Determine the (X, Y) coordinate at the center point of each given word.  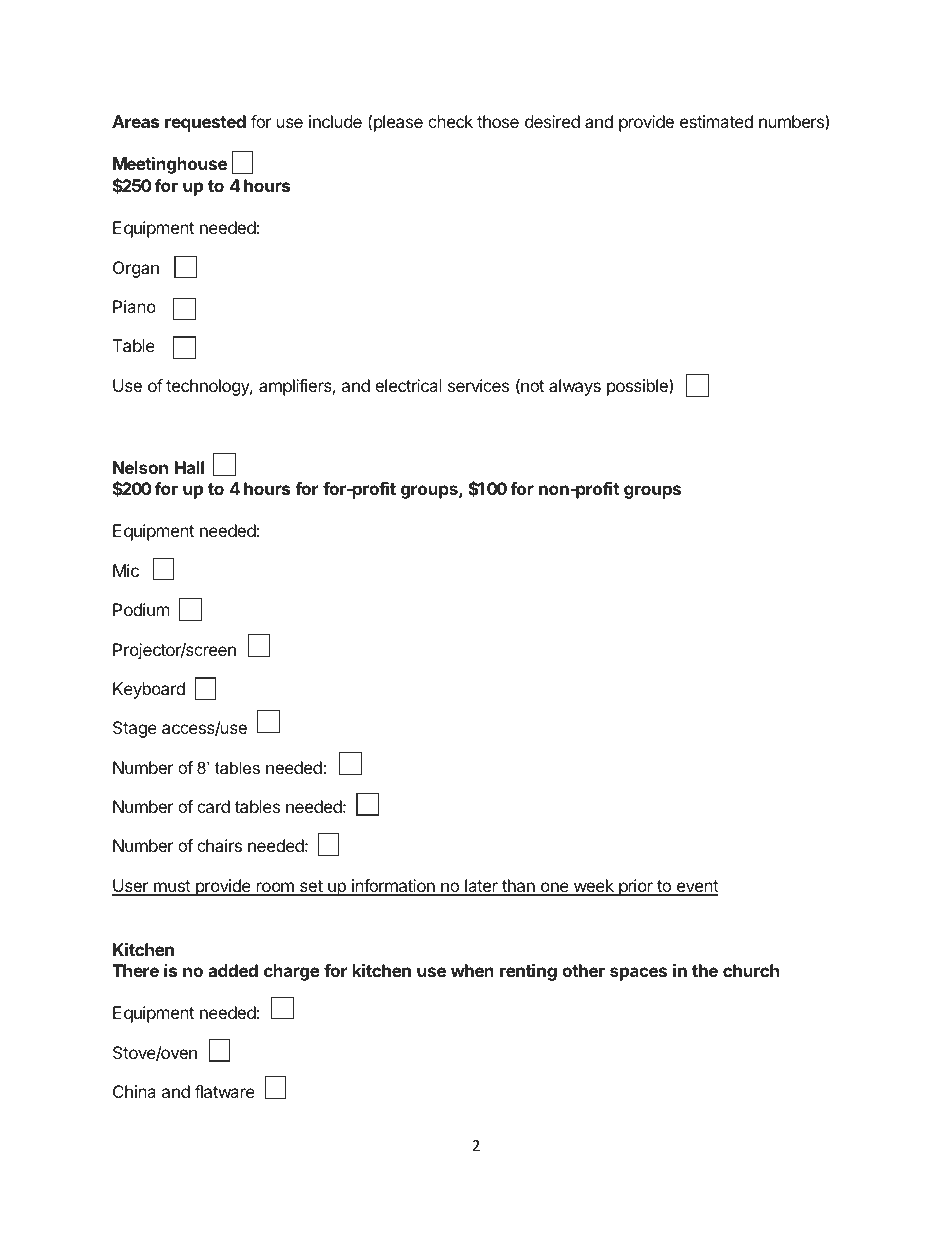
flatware (225, 1091)
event (696, 887)
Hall (189, 467)
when (472, 970)
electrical (408, 385)
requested (205, 123)
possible (638, 387)
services (478, 385)
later (481, 887)
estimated (716, 121)
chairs (219, 845)
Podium (141, 609)
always (575, 387)
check (450, 121)
